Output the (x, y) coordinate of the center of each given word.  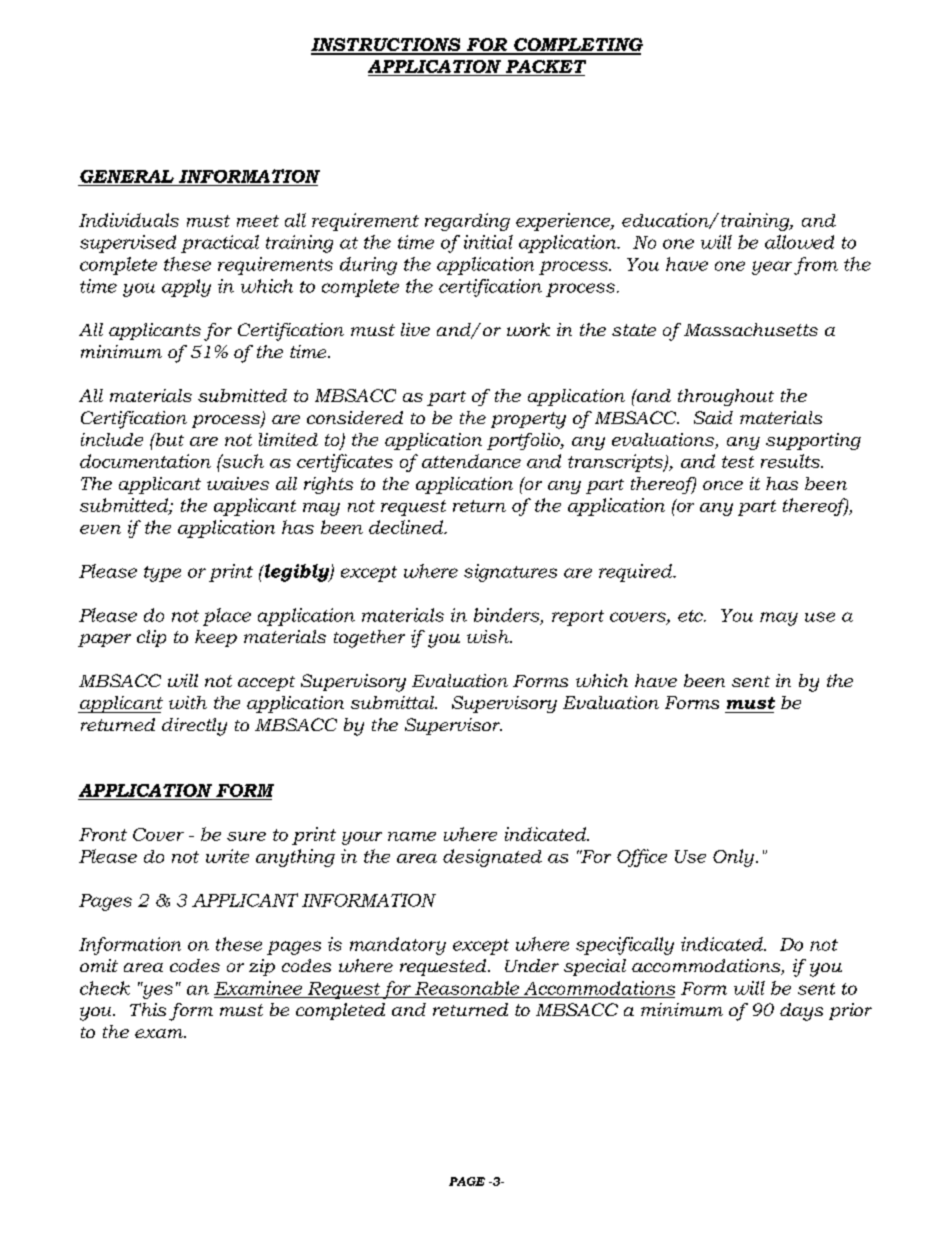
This (148, 1009)
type (162, 574)
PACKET (544, 68)
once (723, 485)
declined (407, 527)
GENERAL (127, 176)
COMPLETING (577, 46)
